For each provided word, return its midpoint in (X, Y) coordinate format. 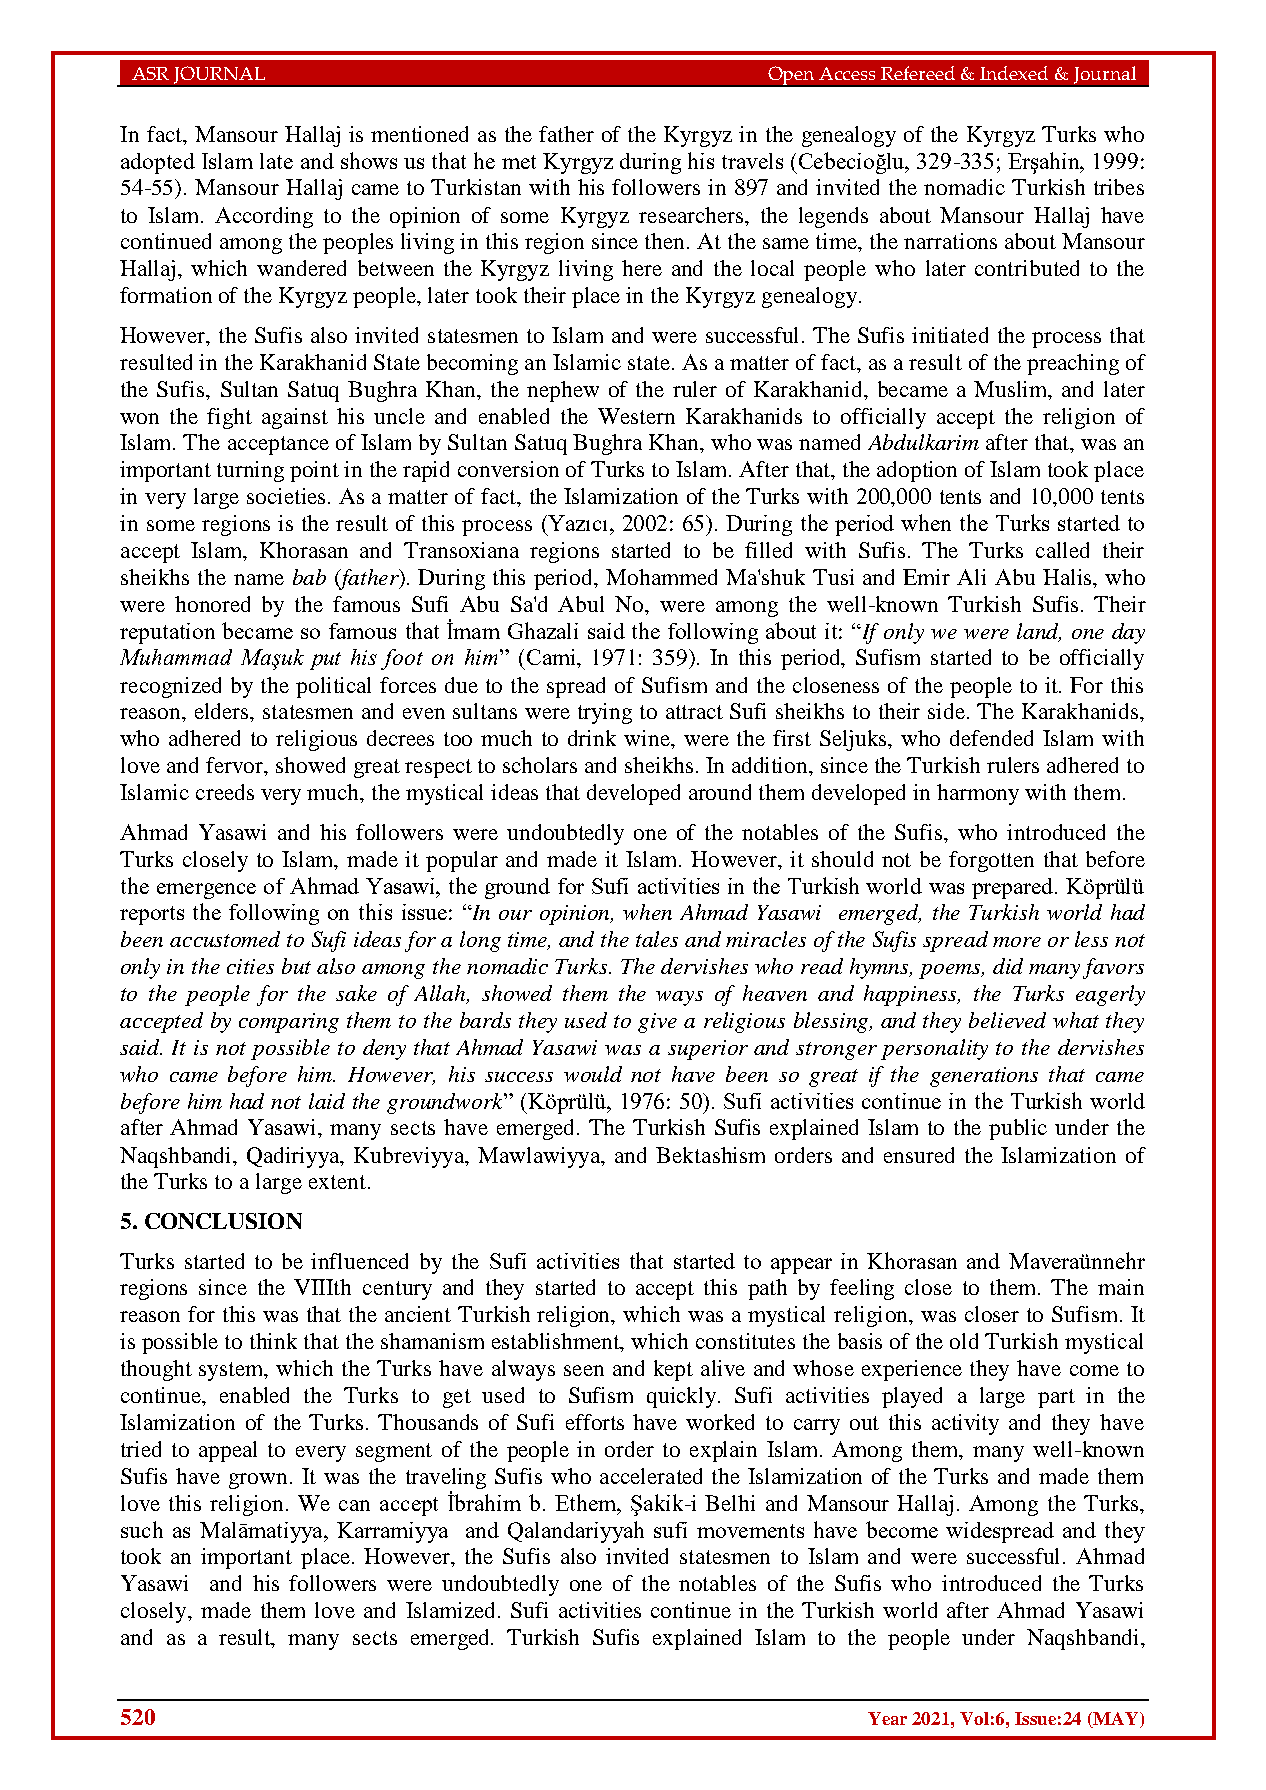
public (1018, 1129)
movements (750, 1531)
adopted (158, 163)
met (519, 162)
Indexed (1014, 73)
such (142, 1529)
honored (212, 604)
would (593, 1074)
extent (337, 1182)
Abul (581, 604)
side (948, 711)
